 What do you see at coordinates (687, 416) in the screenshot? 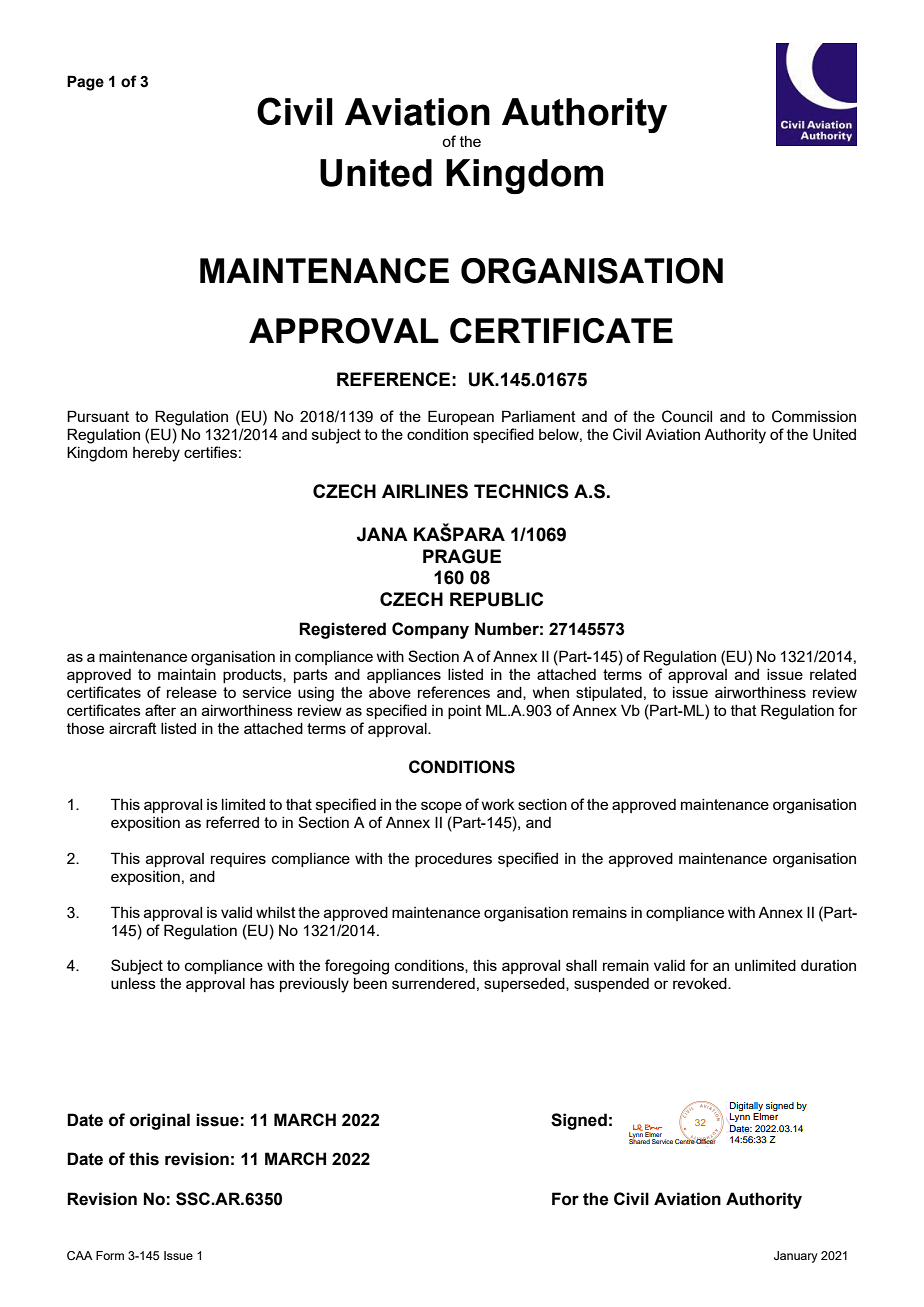
I see `Council` at bounding box center [687, 416].
